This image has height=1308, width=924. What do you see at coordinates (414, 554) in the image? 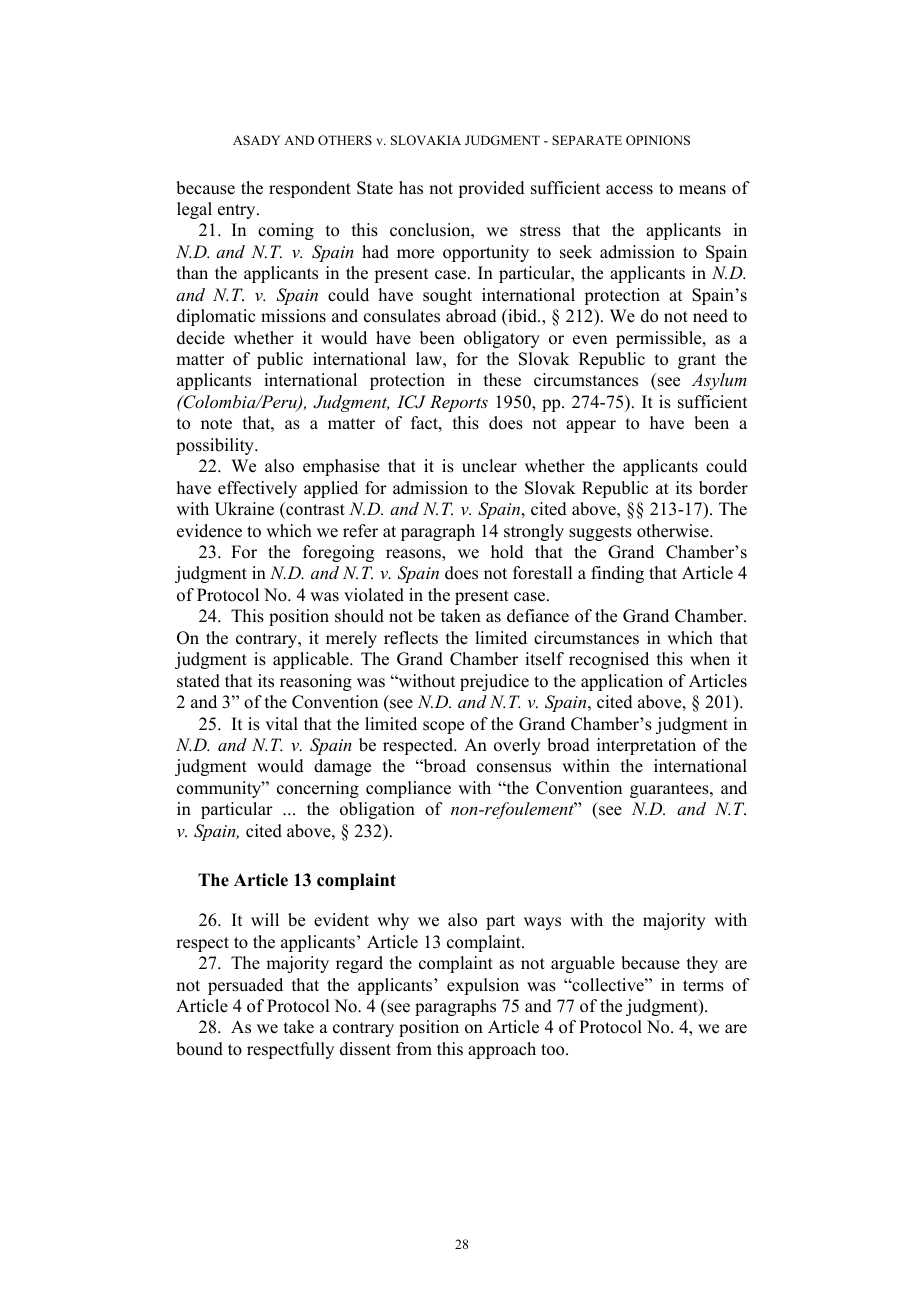
I see `reasons` at bounding box center [414, 554].
